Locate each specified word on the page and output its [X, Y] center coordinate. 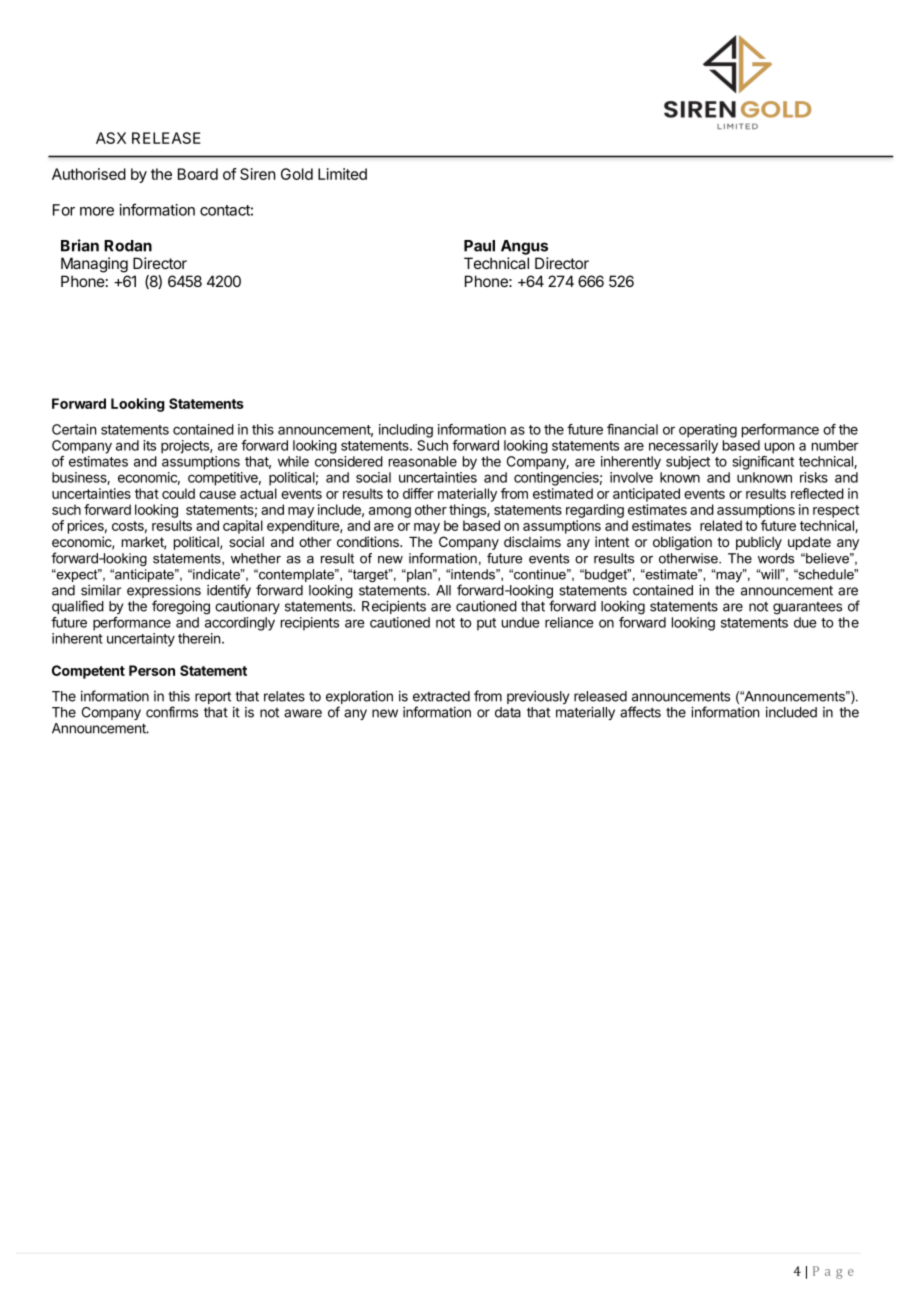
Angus [524, 247]
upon [779, 448]
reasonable [423, 461]
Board [198, 174]
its [149, 445]
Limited [342, 174]
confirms [172, 712]
